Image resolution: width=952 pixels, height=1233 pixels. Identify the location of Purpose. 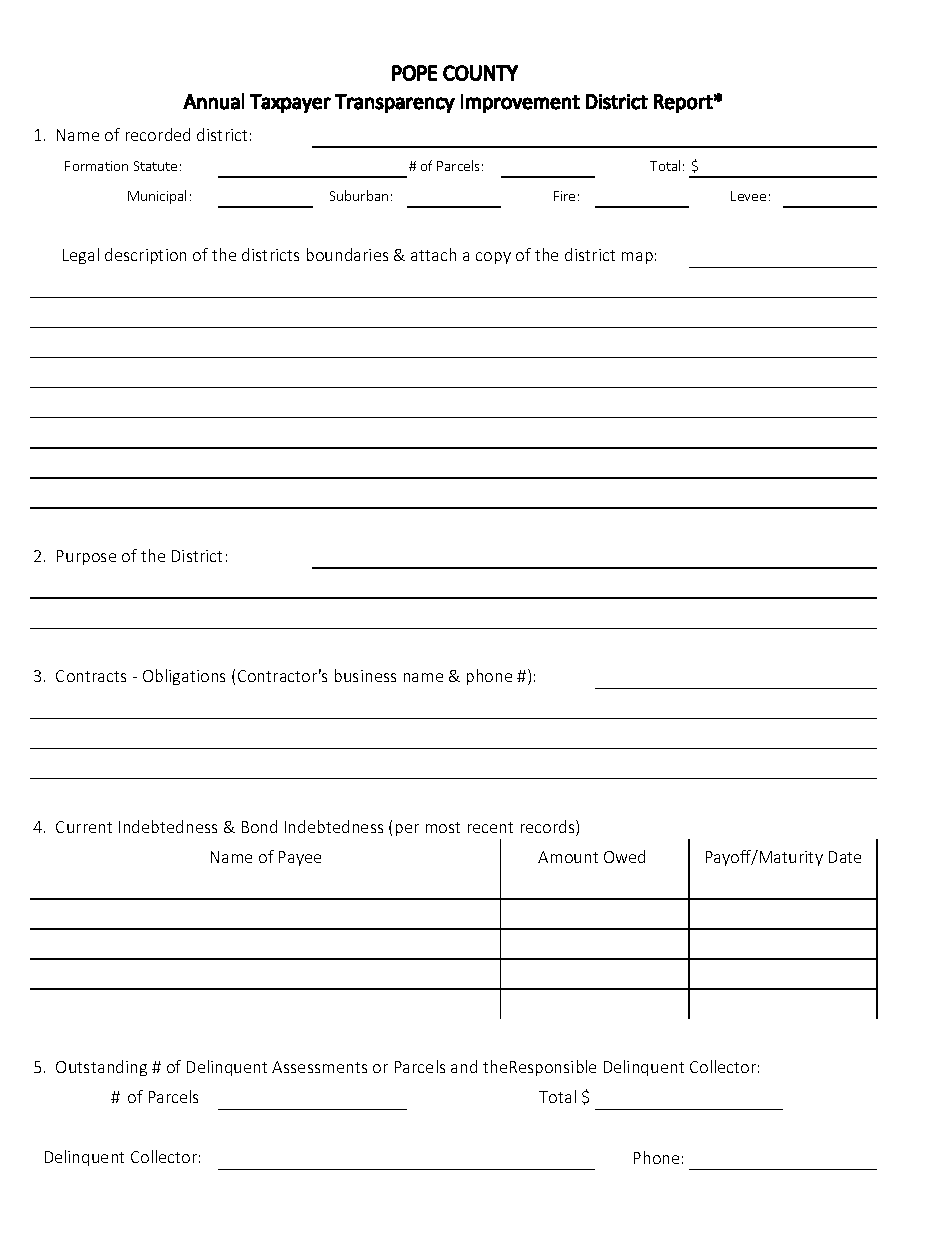
(86, 557).
